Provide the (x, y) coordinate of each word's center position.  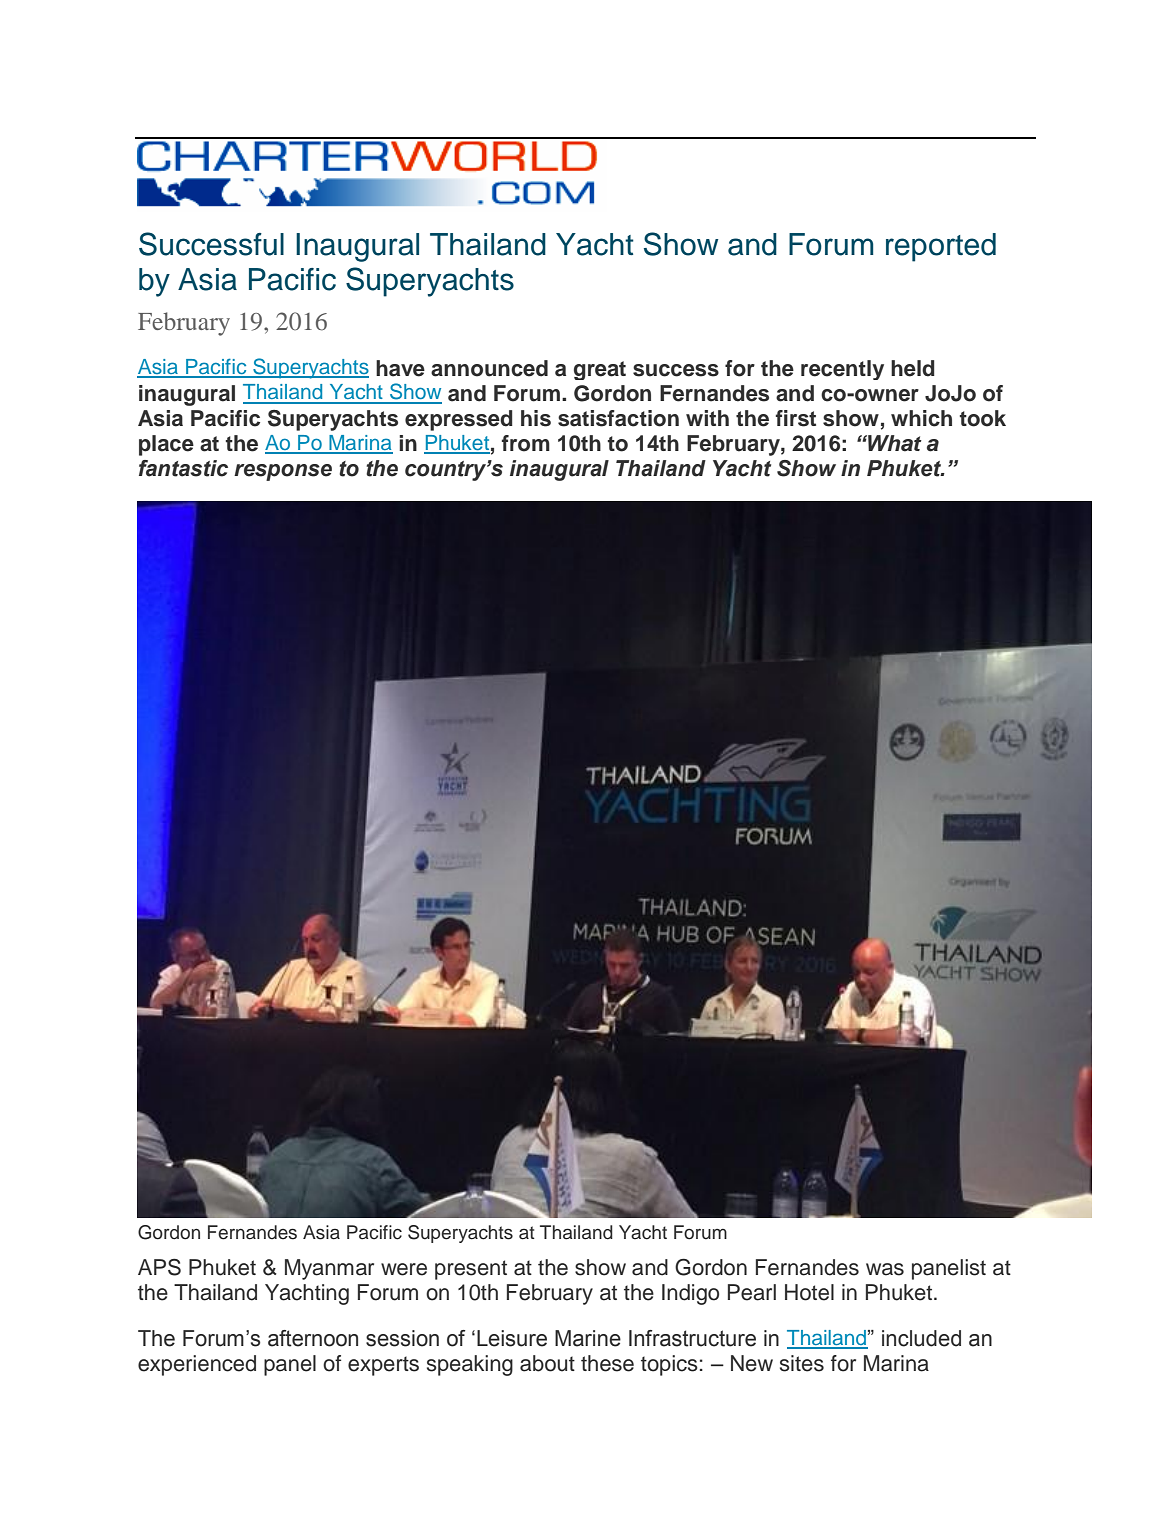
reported (941, 247)
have (400, 368)
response (283, 472)
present (471, 1270)
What (894, 443)
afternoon (313, 1338)
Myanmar (329, 1269)
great (600, 370)
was (885, 1269)
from (526, 443)
